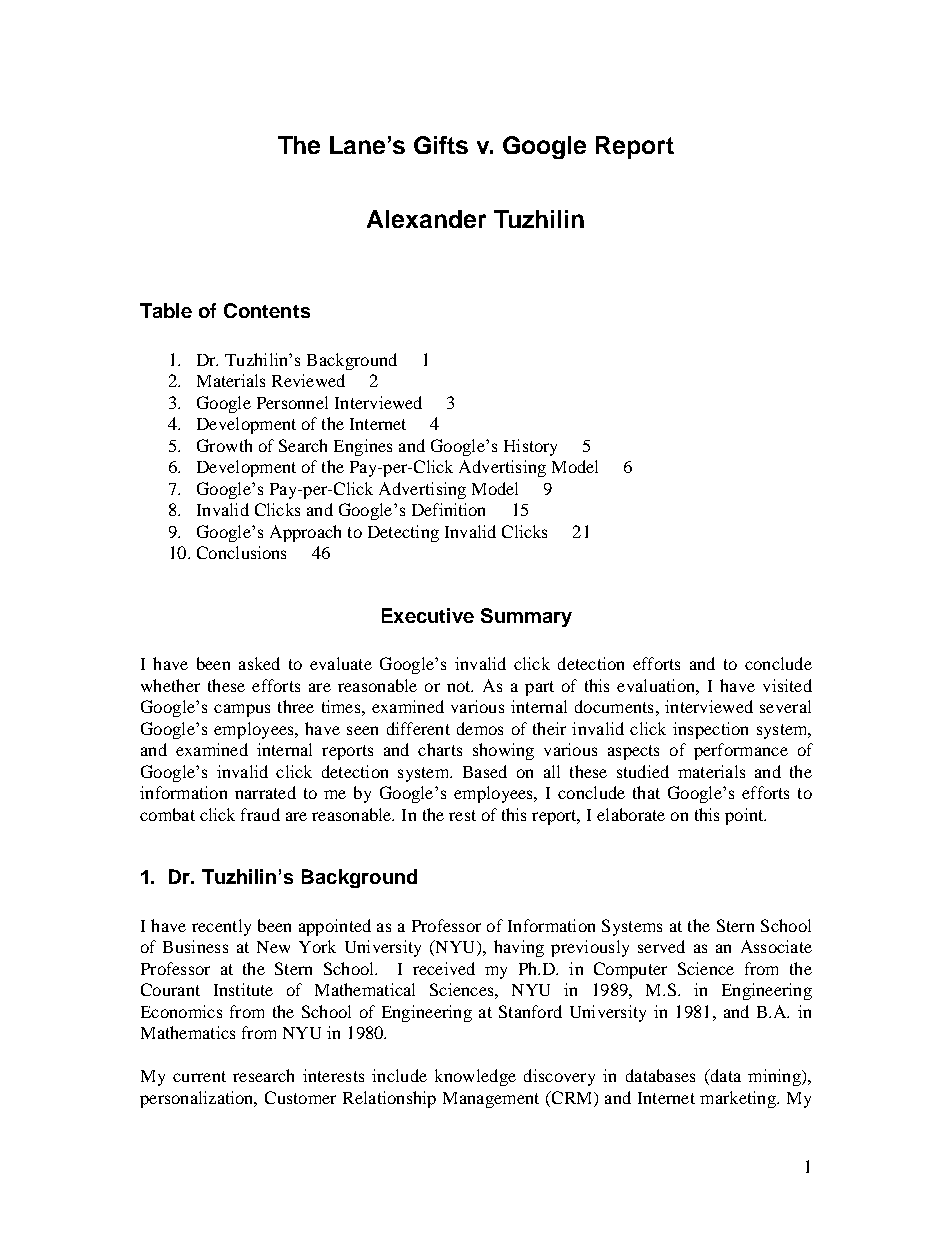 This document has width=952, height=1233. I want to click on Alexander, so click(426, 219).
